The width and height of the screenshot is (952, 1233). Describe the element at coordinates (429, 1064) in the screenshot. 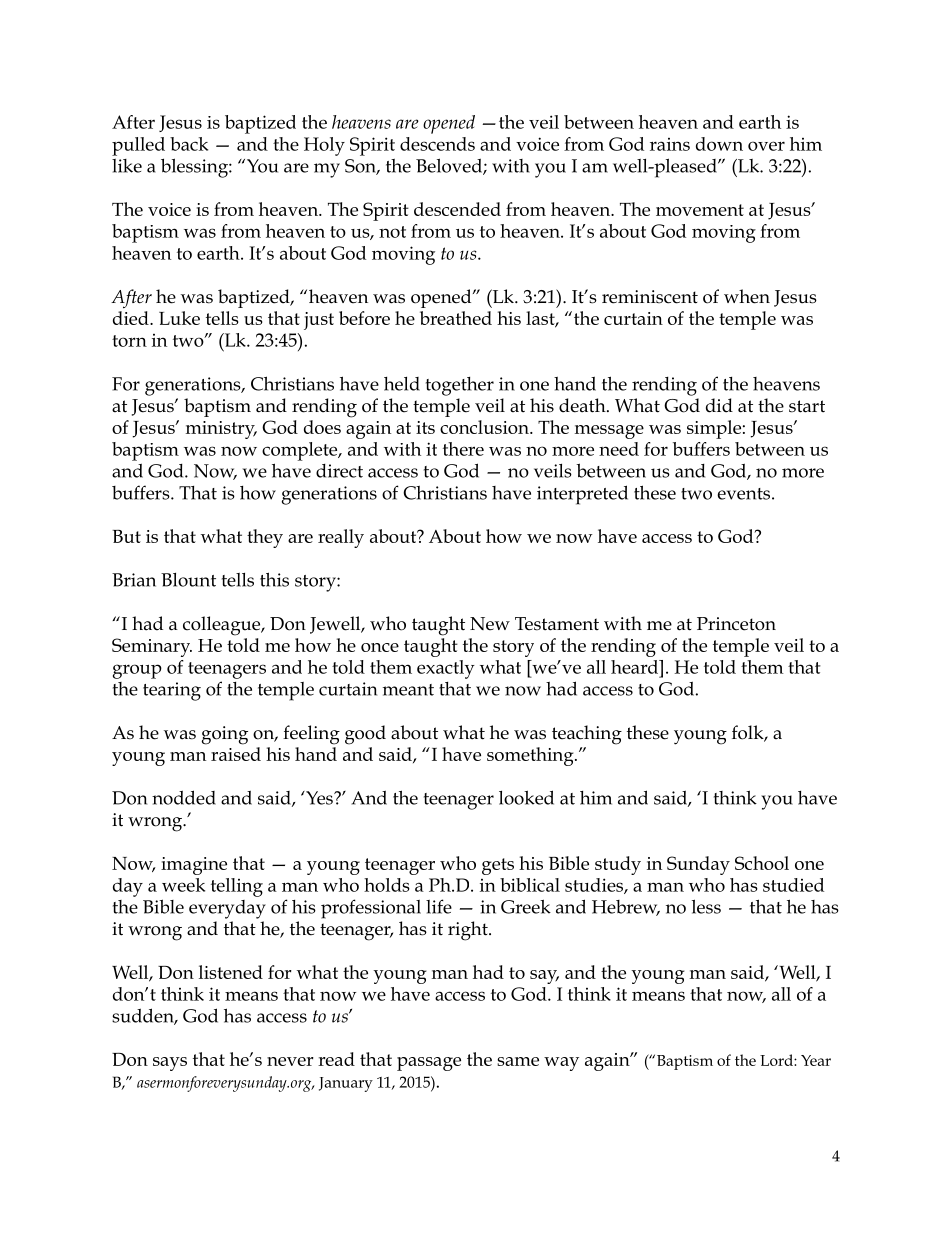

I see `passage` at that location.
